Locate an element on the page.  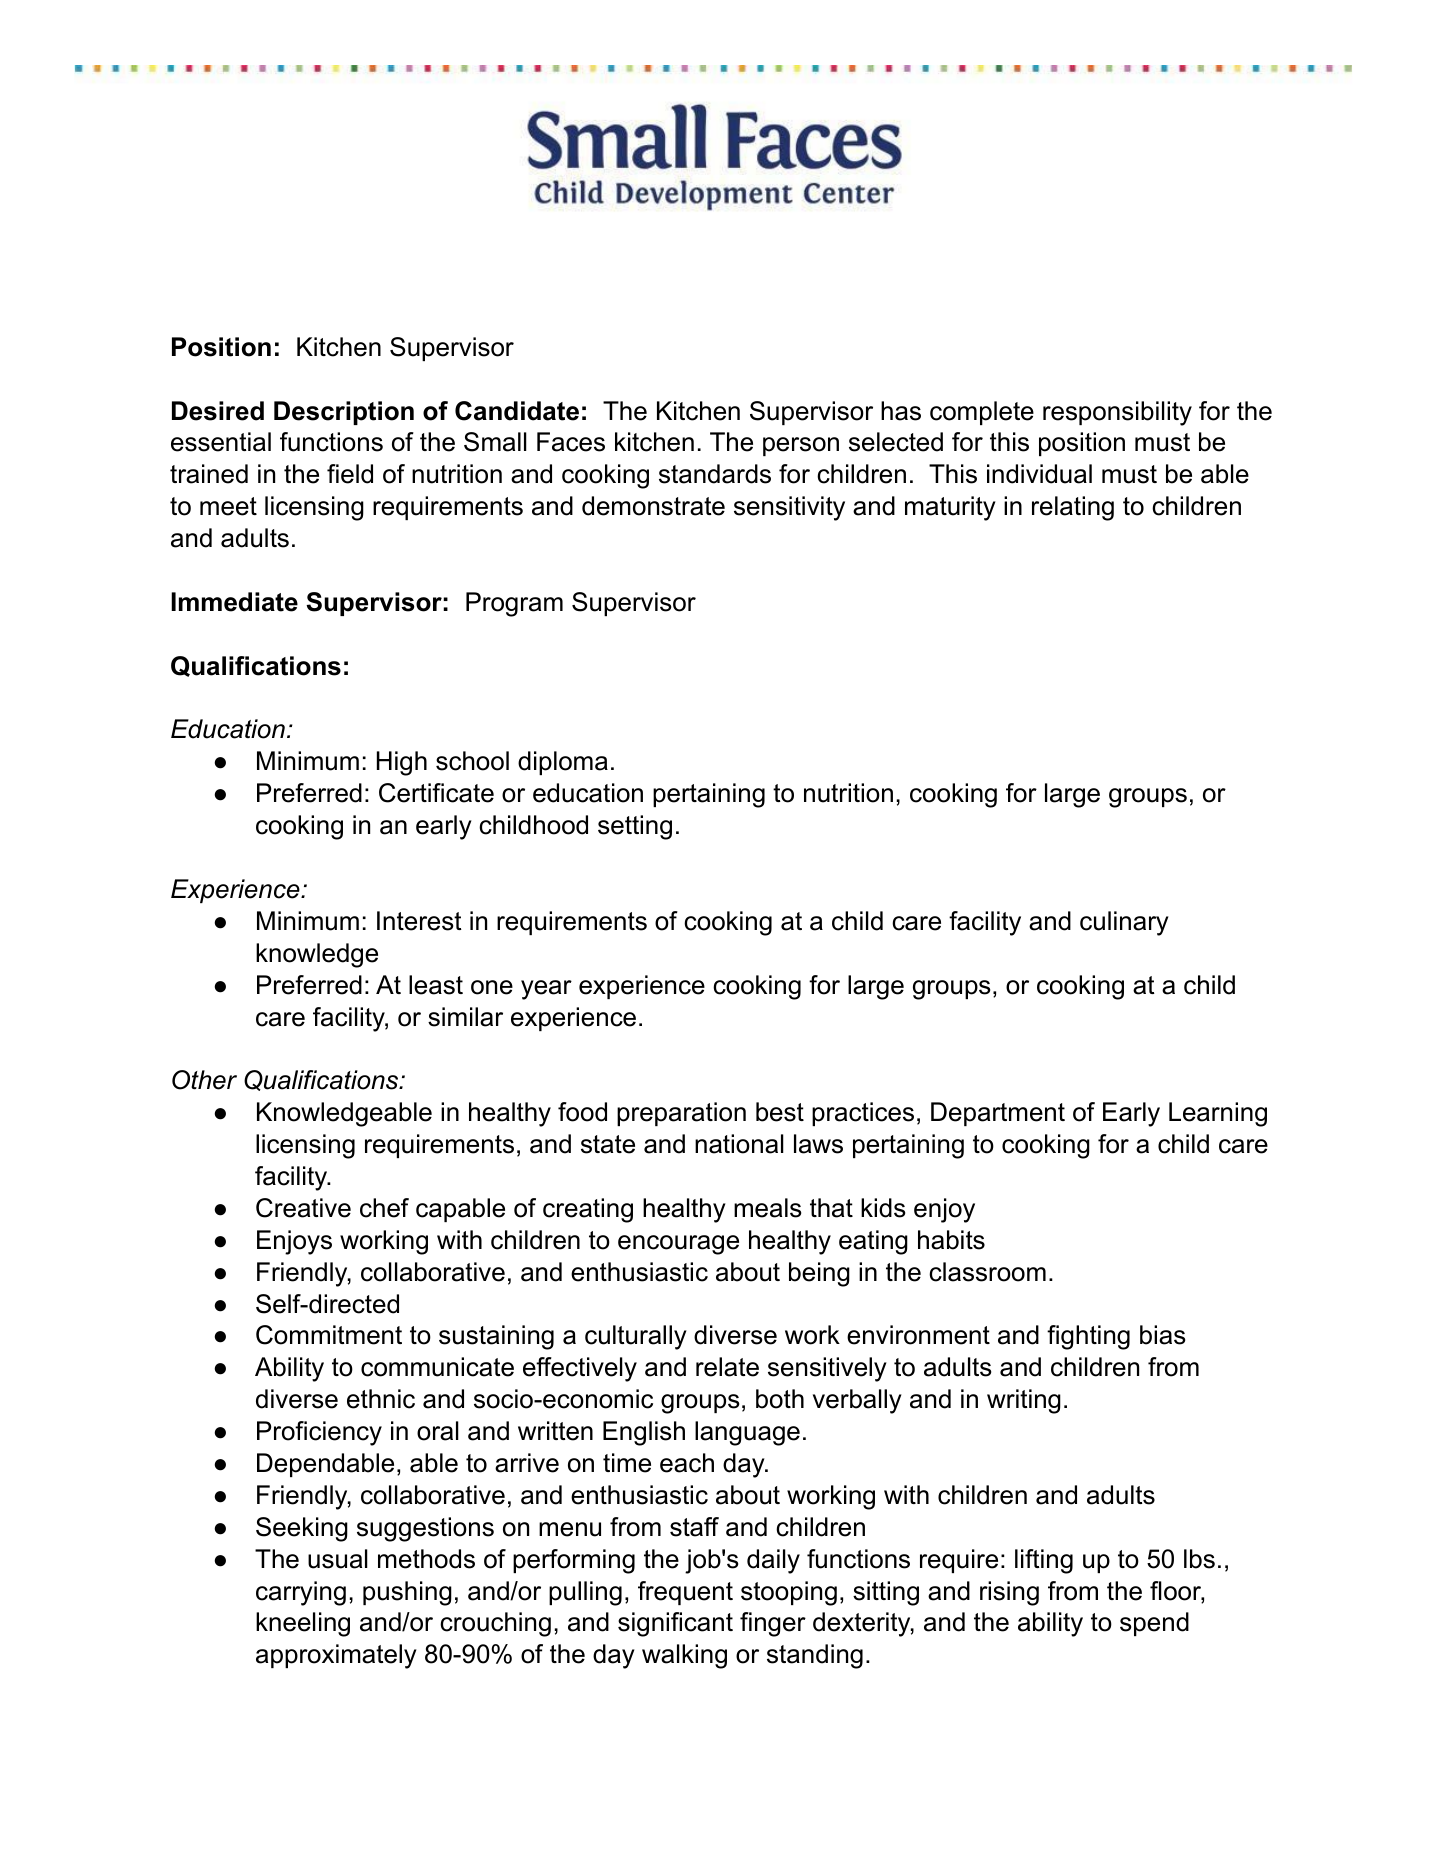
High is located at coordinates (402, 763).
